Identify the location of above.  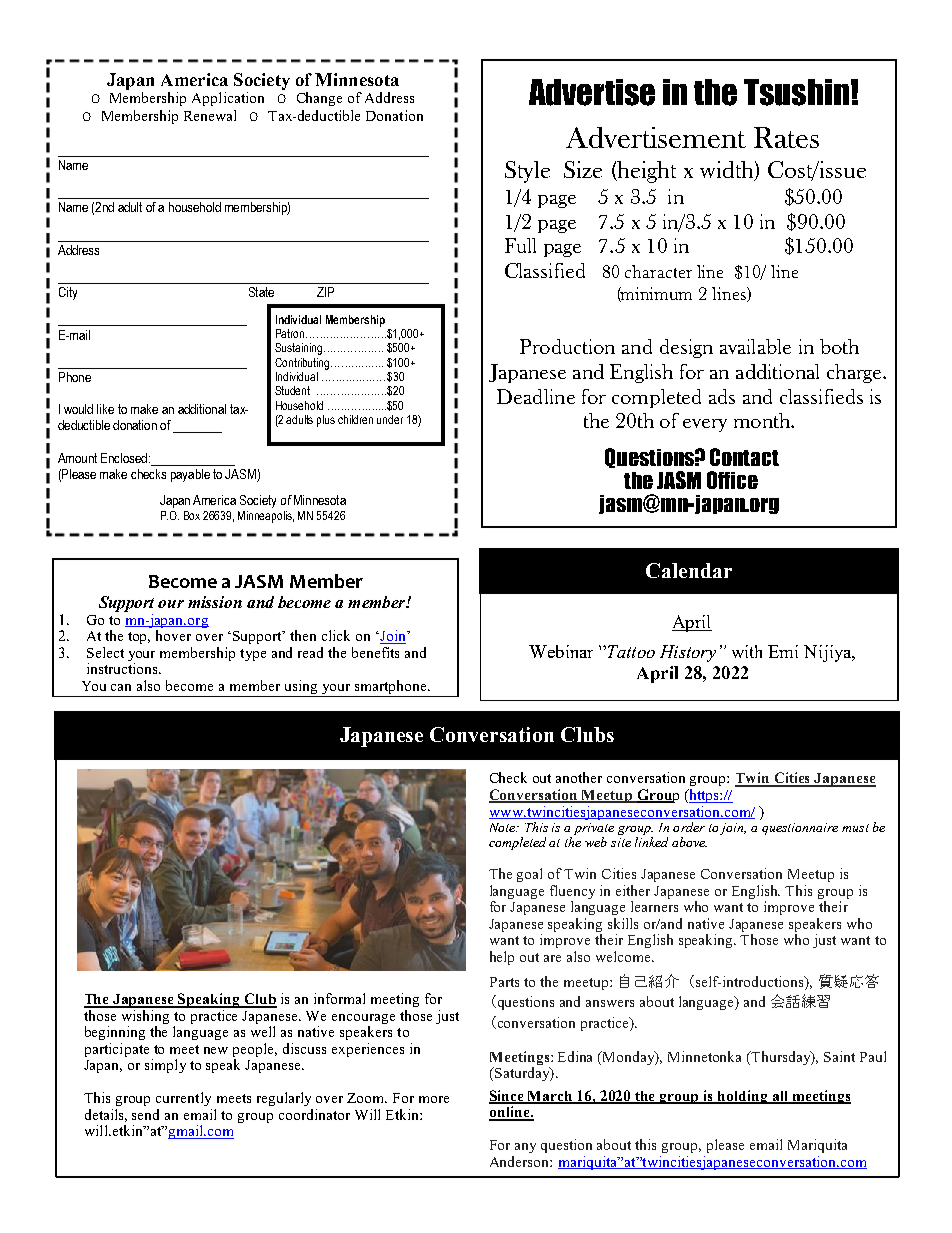
(689, 842).
